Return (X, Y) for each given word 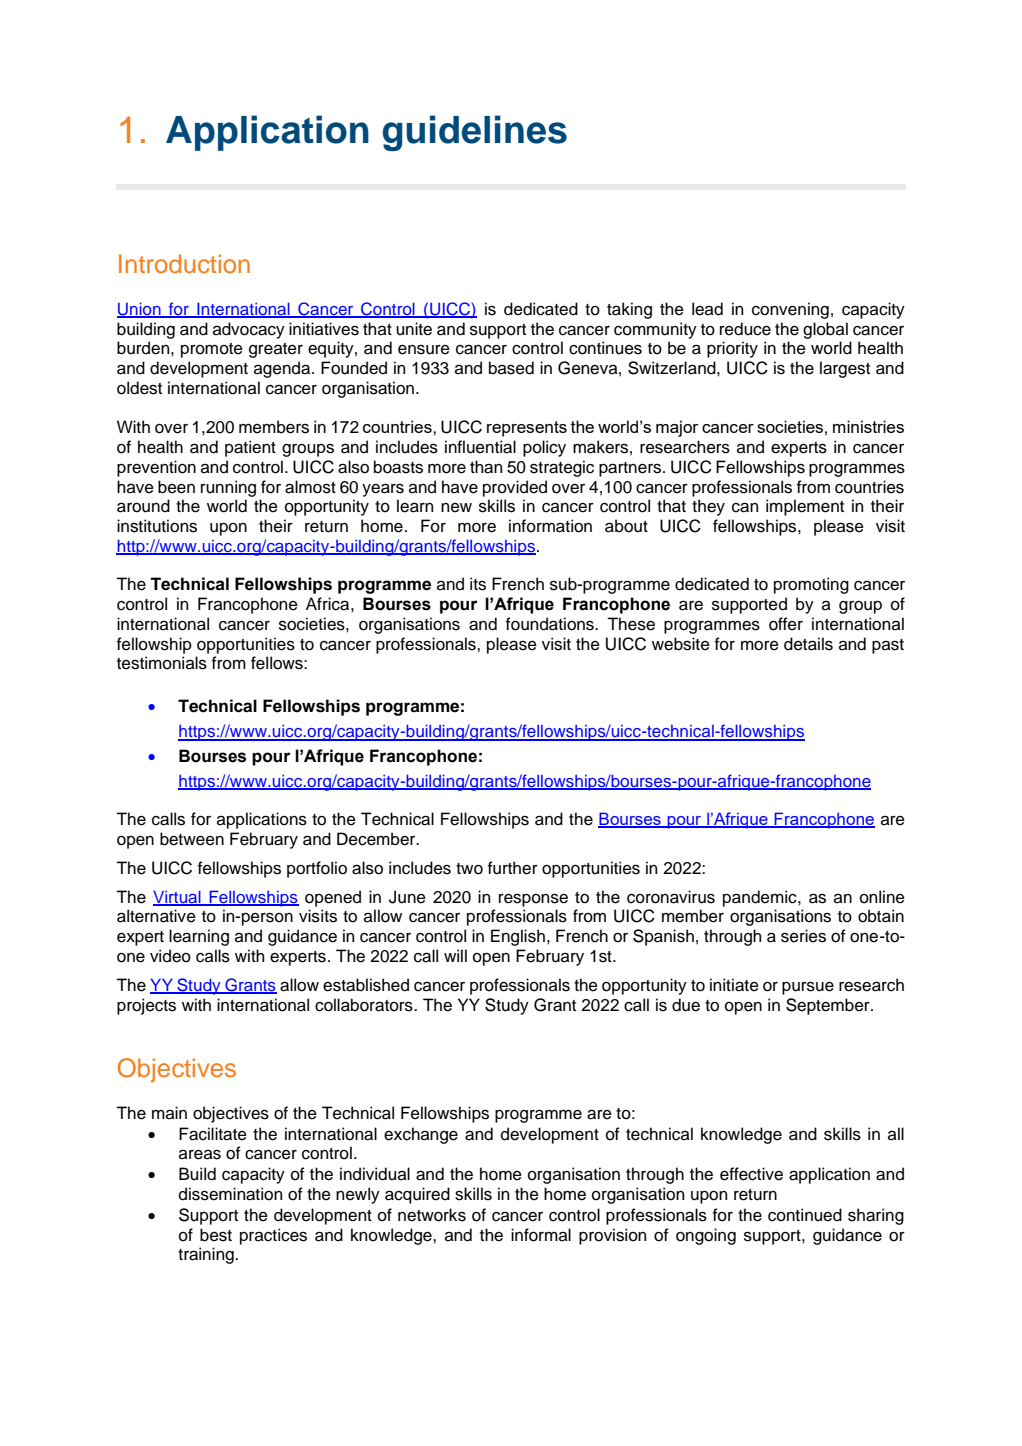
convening (790, 310)
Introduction (184, 263)
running (228, 488)
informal (541, 1235)
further (513, 868)
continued (805, 1215)
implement (805, 507)
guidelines (475, 133)
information (550, 526)
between (192, 839)
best (216, 1235)
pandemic (761, 898)
